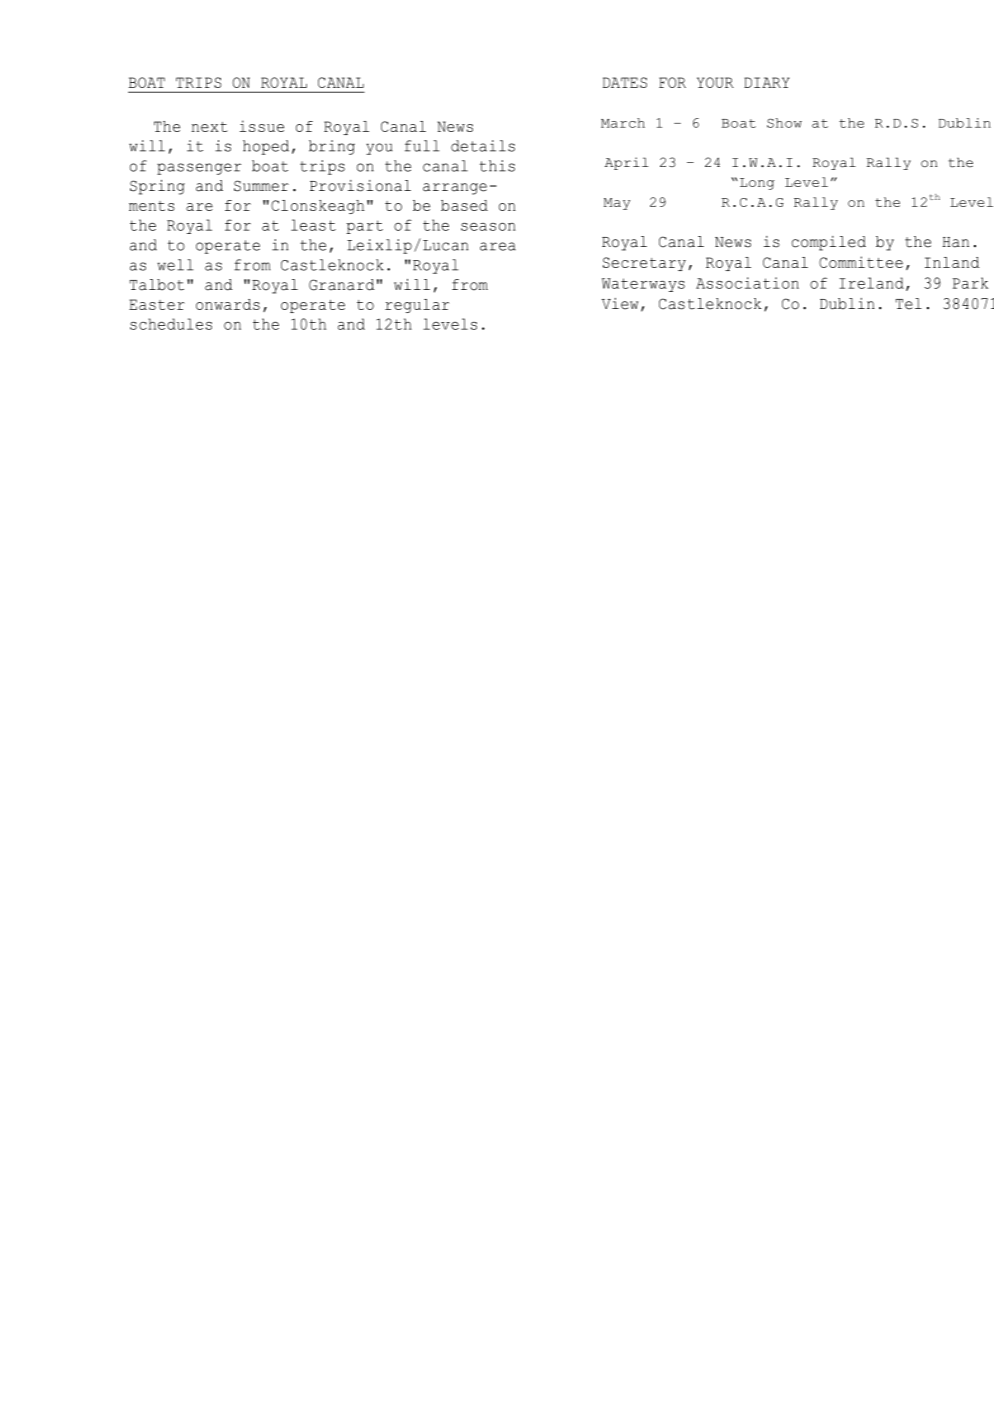 This screenshot has width=994, height=1406. What do you see at coordinates (228, 304) in the screenshot?
I see `onwards` at bounding box center [228, 304].
